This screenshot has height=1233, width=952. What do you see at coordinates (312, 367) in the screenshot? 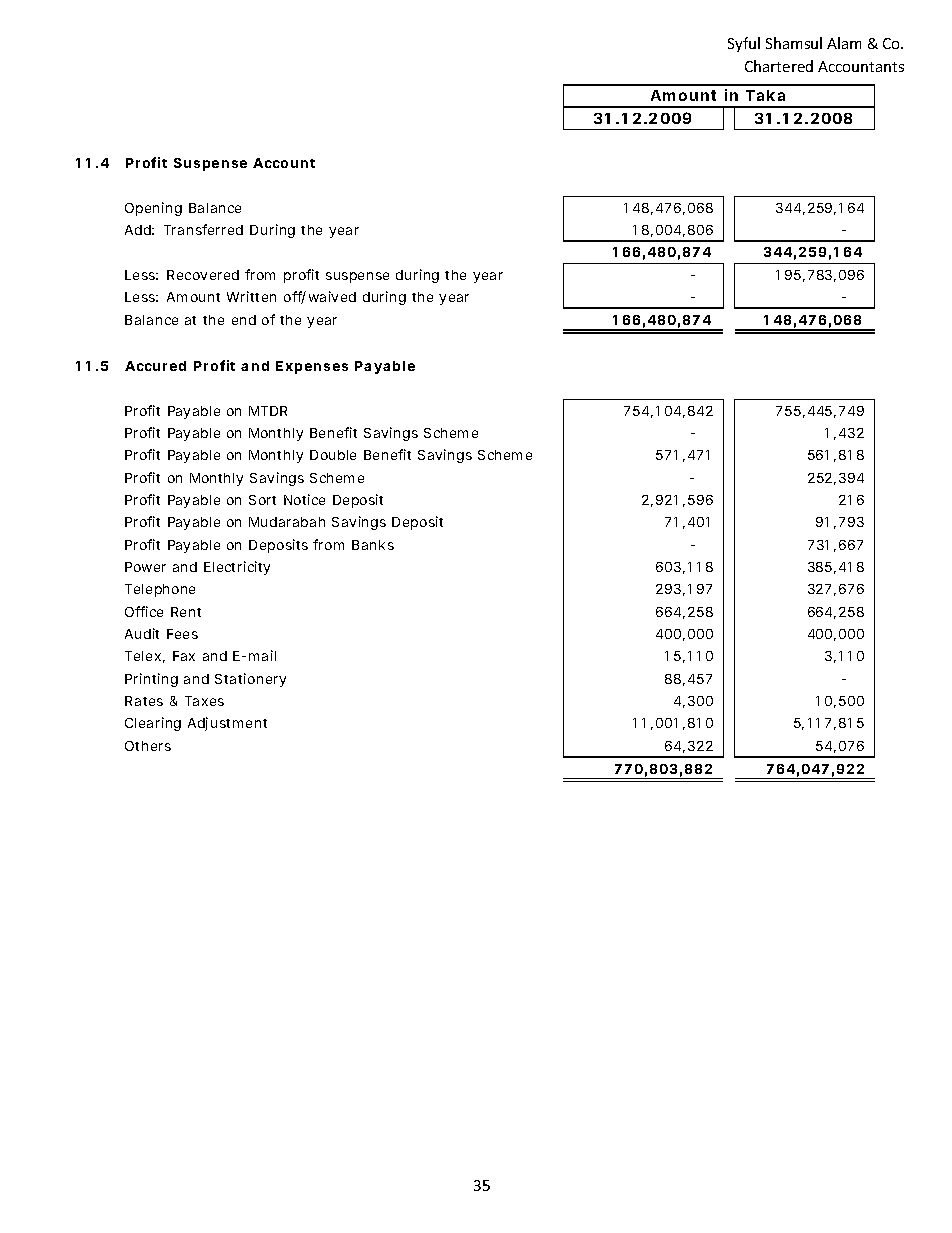
I see `Expenses` at bounding box center [312, 367].
